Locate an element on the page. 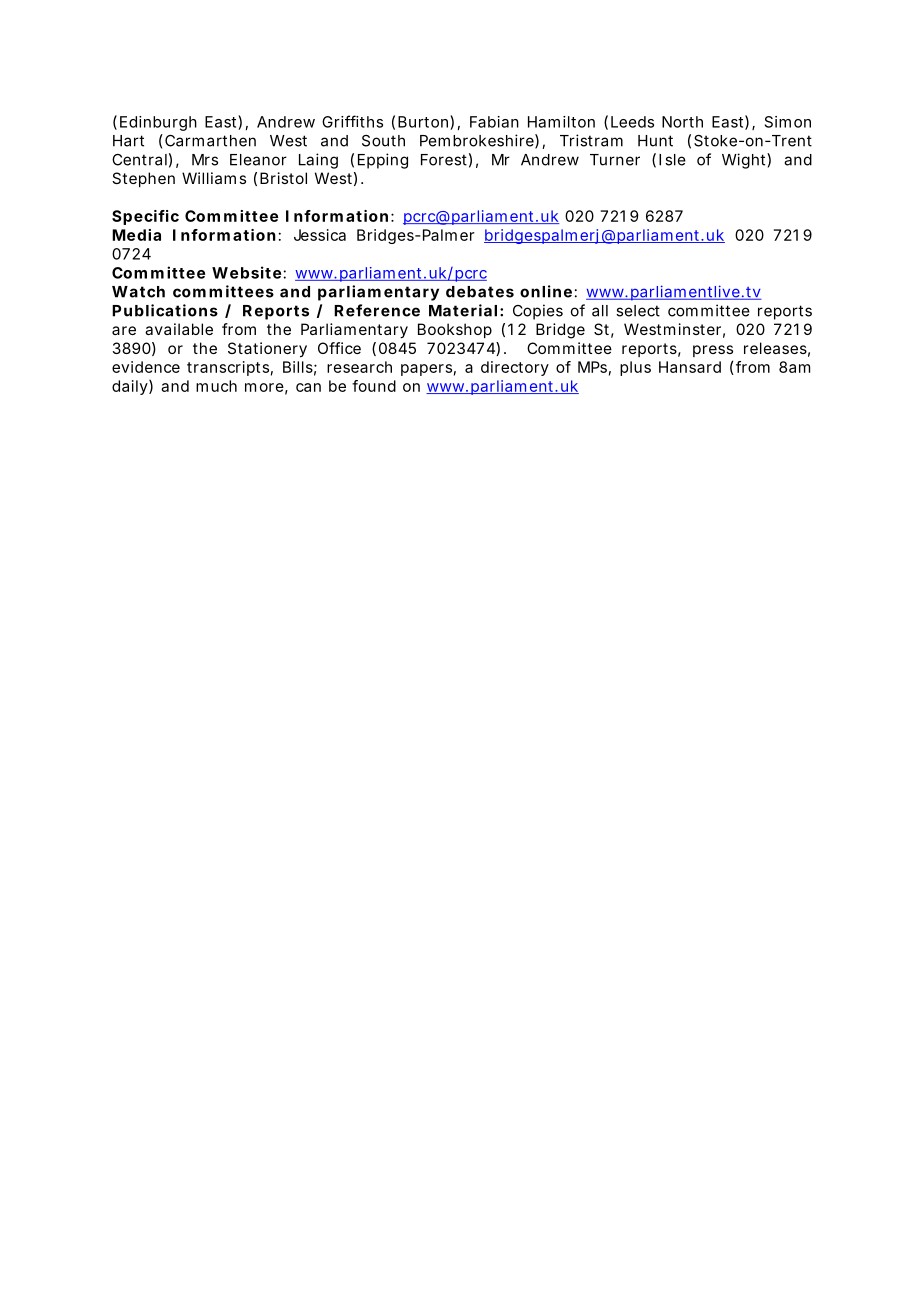  much is located at coordinates (216, 386).
